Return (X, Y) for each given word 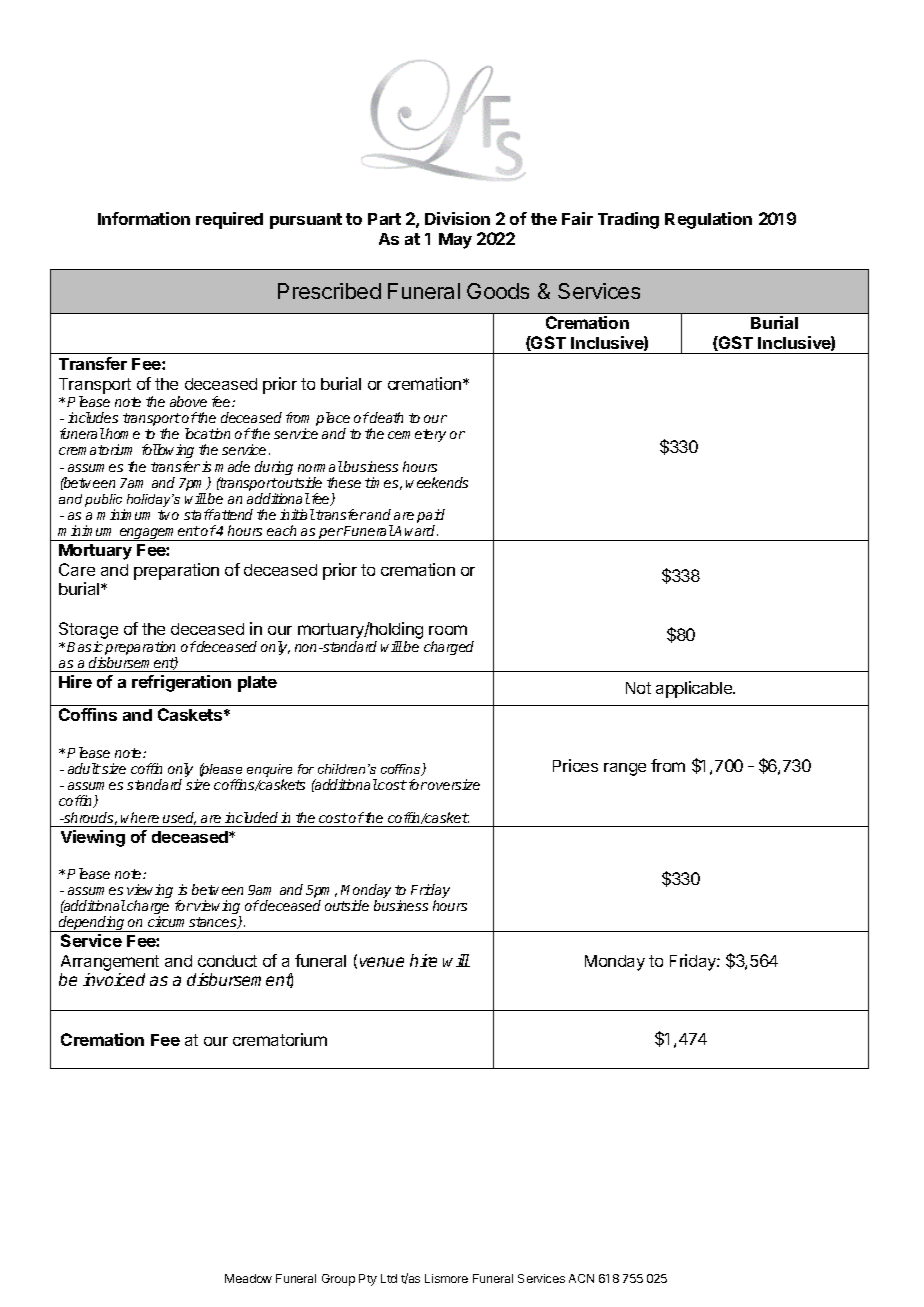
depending (92, 924)
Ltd (389, 1278)
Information (144, 218)
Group (338, 1280)
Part (384, 219)
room (448, 630)
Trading (628, 220)
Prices (575, 765)
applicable (695, 689)
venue (382, 962)
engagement (159, 533)
